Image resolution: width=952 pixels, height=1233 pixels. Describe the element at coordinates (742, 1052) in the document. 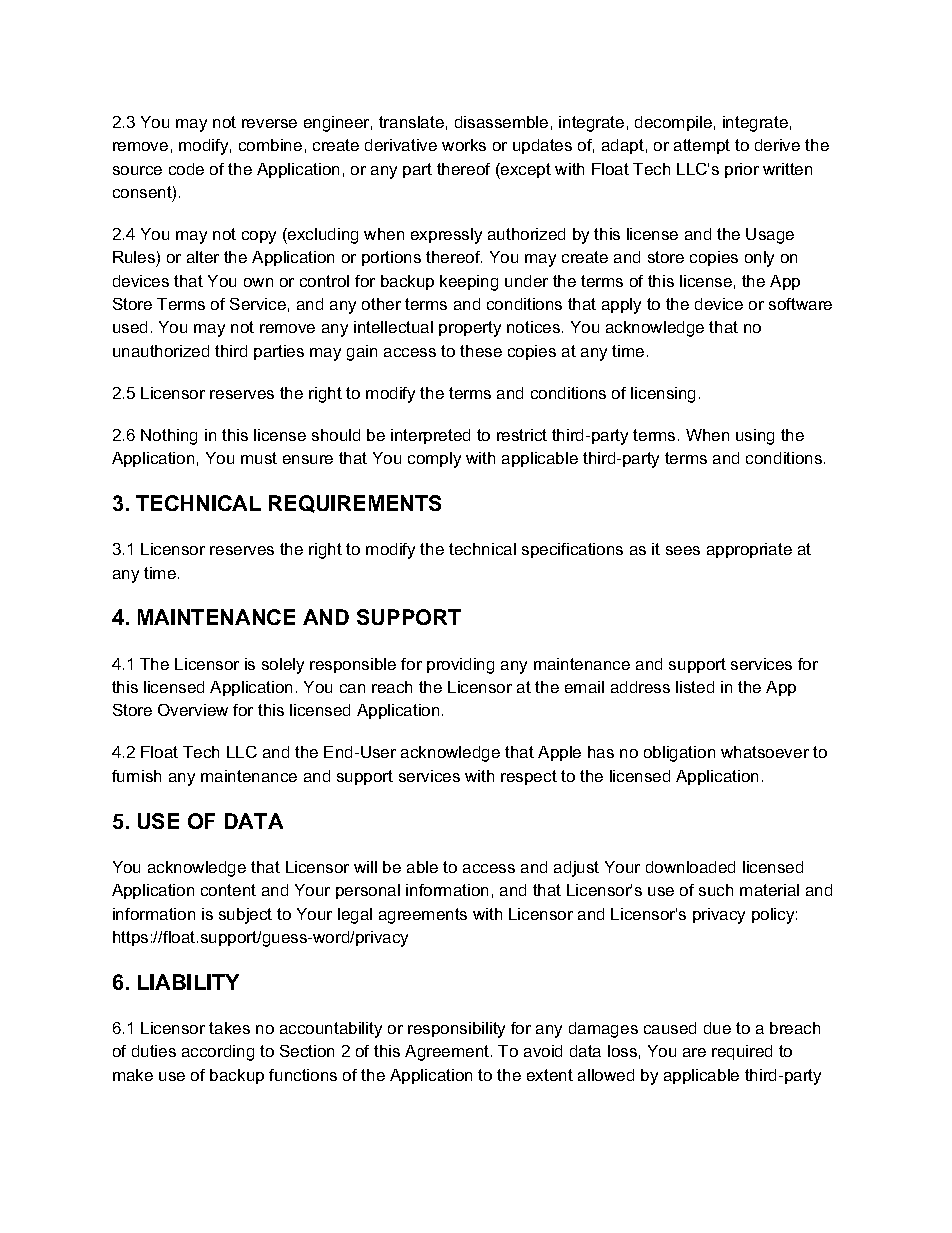

I see `required` at that location.
